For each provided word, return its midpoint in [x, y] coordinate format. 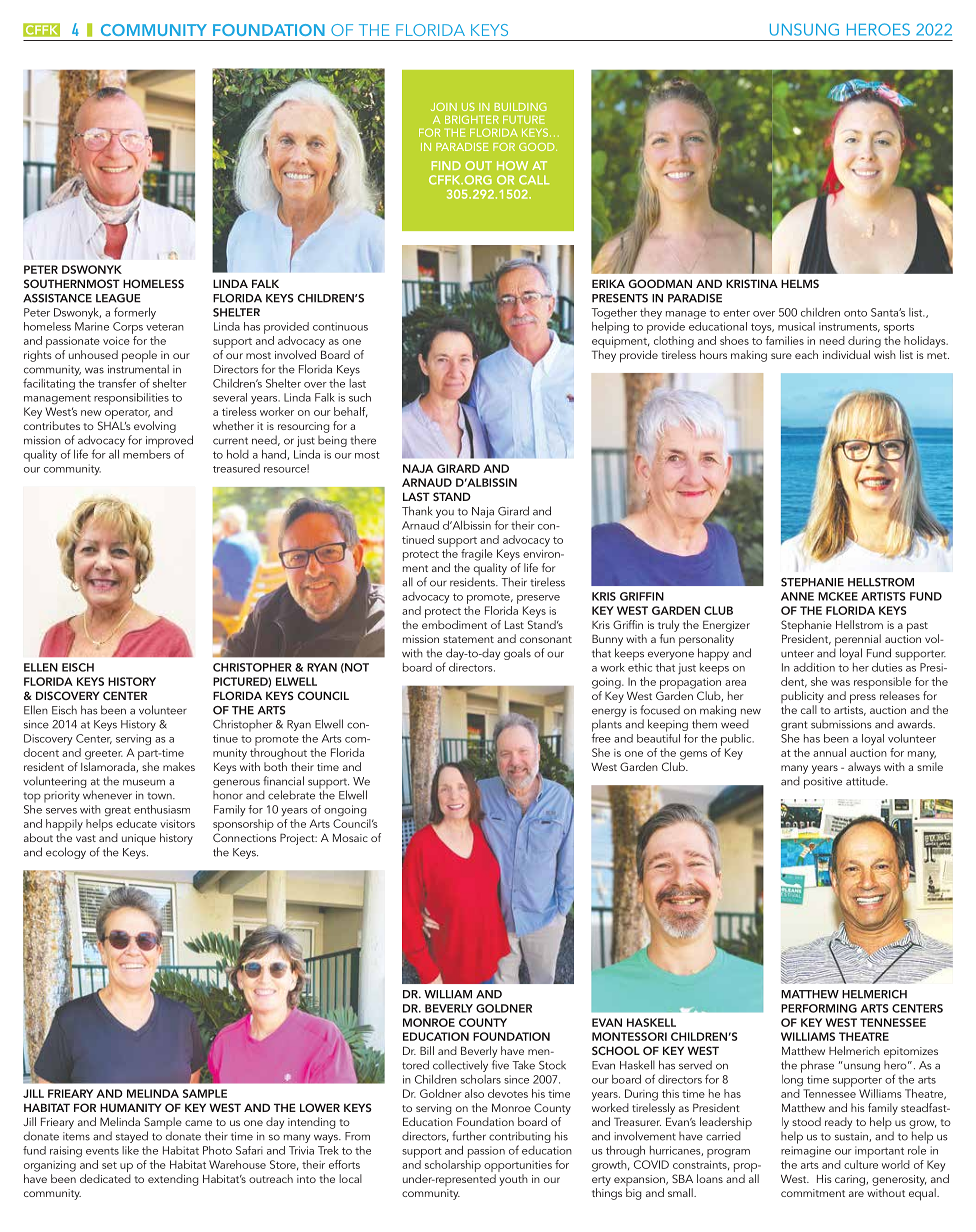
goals [517, 654]
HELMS [800, 283]
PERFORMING [819, 1008]
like [130, 1150]
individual [846, 354]
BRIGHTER [472, 119]
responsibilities [131, 399]
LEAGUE [118, 298]
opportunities [518, 1166]
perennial [857, 641]
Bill [427, 1050]
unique [139, 840]
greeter [104, 755]
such [360, 397]
